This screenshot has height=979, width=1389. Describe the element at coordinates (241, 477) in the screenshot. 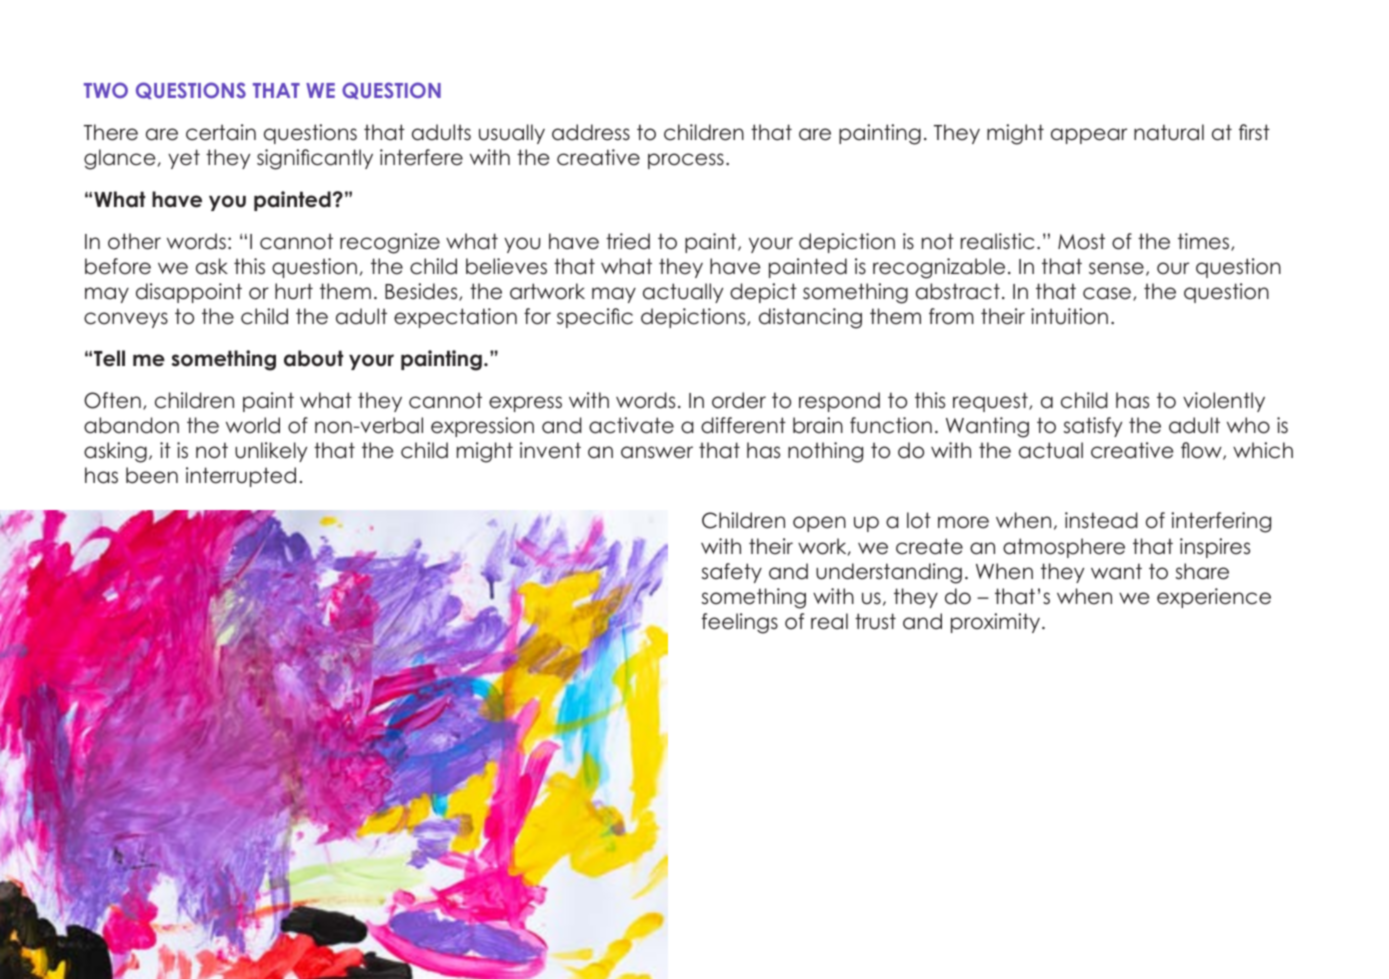

I see `interrupted` at that location.
